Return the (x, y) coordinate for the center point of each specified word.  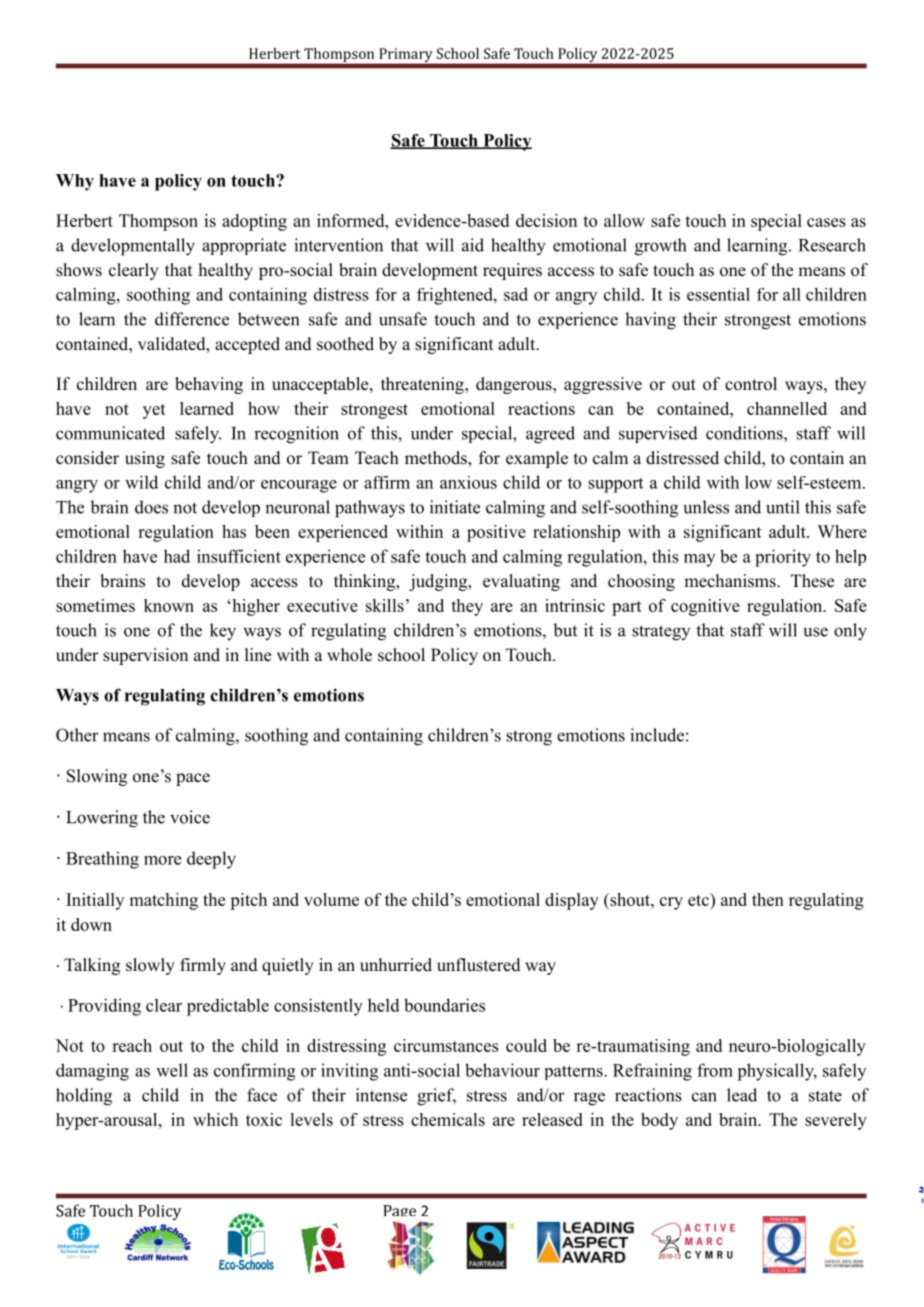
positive (496, 533)
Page (399, 1214)
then (768, 899)
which (215, 1119)
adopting (254, 222)
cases (826, 222)
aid (473, 245)
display (572, 901)
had (177, 556)
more (162, 860)
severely (836, 1121)
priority (783, 558)
